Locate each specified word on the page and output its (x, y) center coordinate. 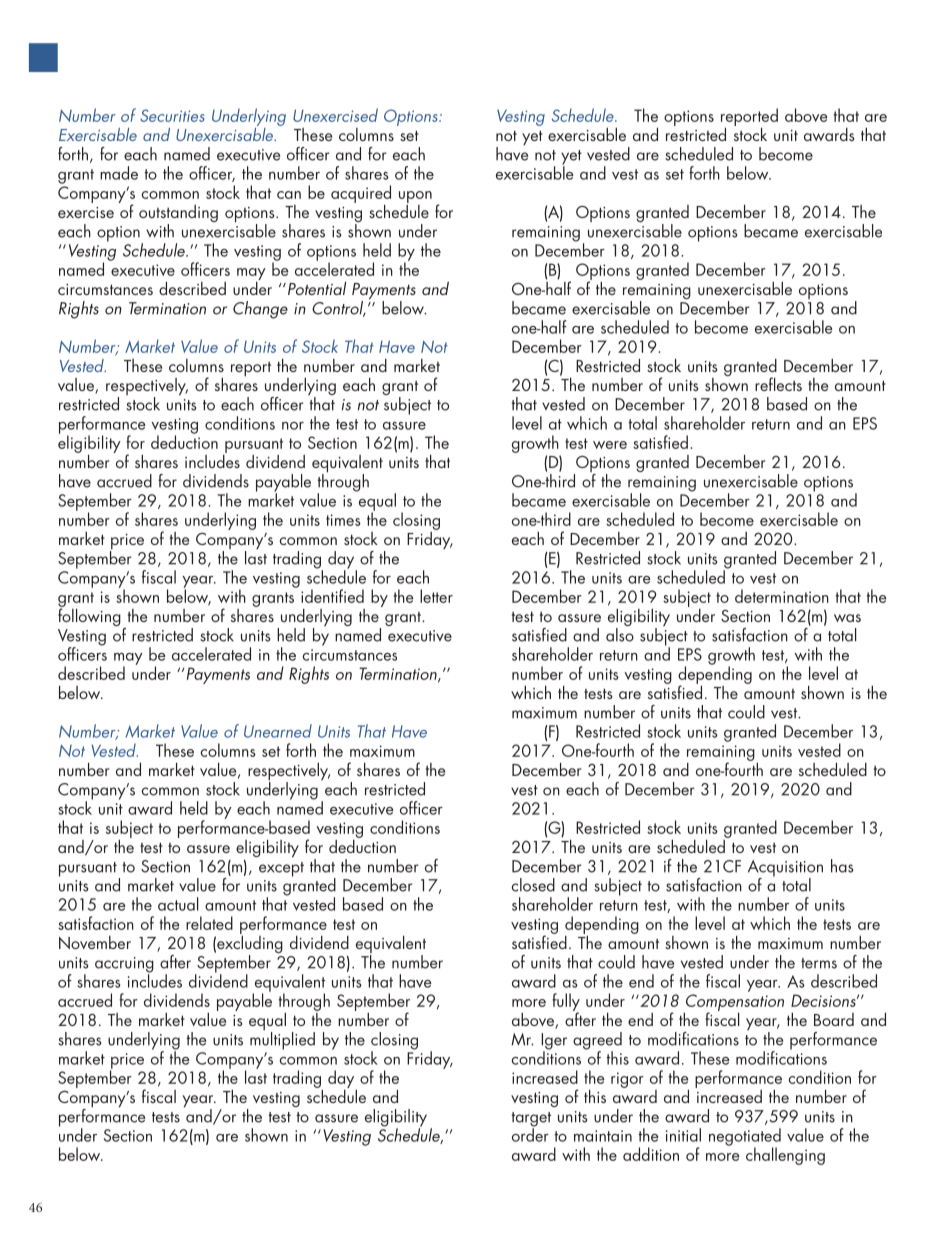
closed (533, 885)
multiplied (282, 1041)
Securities (172, 115)
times (343, 520)
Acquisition (785, 869)
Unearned (278, 731)
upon (415, 197)
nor (293, 426)
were (610, 445)
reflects (778, 384)
